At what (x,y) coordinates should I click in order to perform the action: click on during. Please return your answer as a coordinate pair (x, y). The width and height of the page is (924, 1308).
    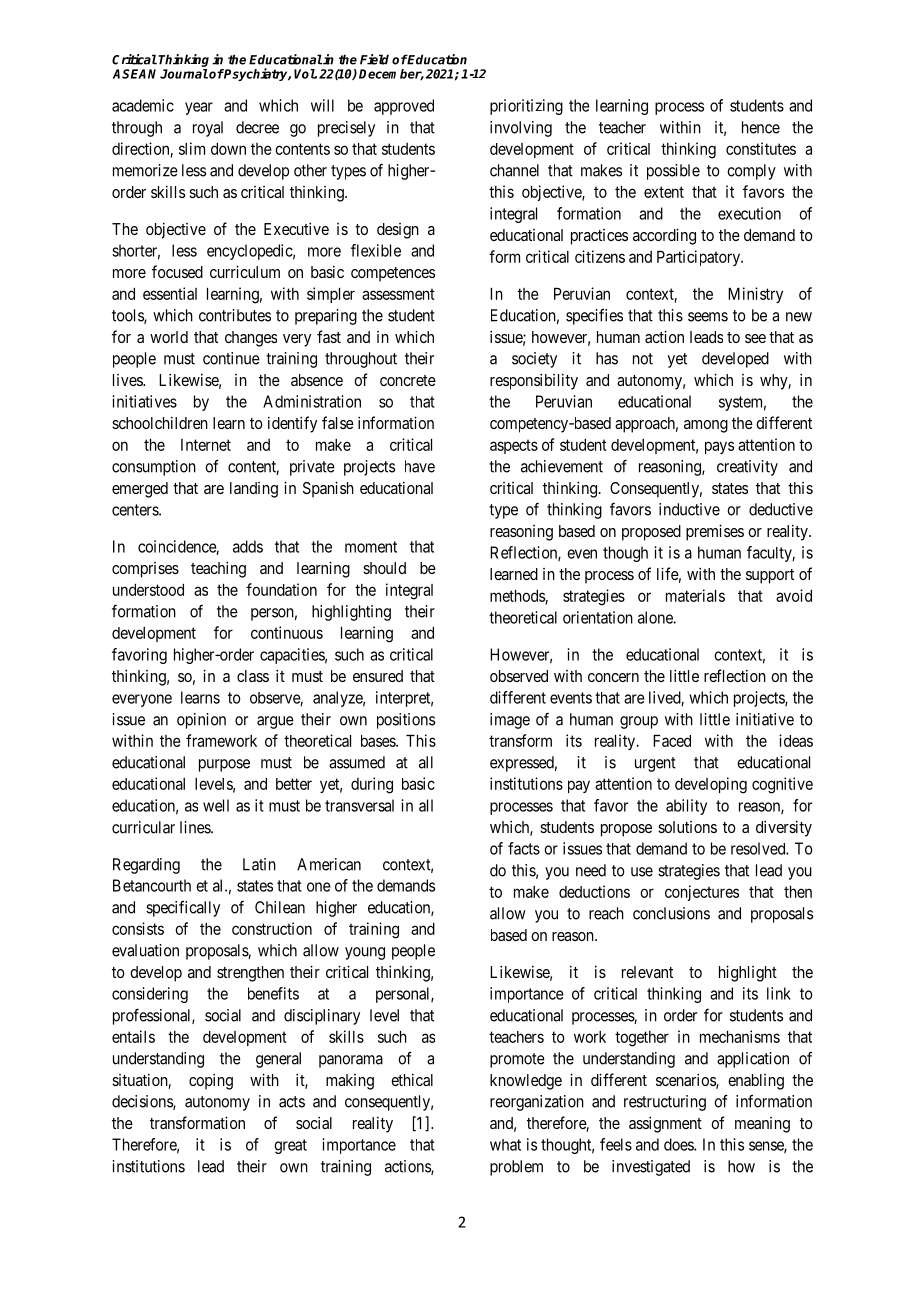
    Looking at the image, I should click on (372, 785).
